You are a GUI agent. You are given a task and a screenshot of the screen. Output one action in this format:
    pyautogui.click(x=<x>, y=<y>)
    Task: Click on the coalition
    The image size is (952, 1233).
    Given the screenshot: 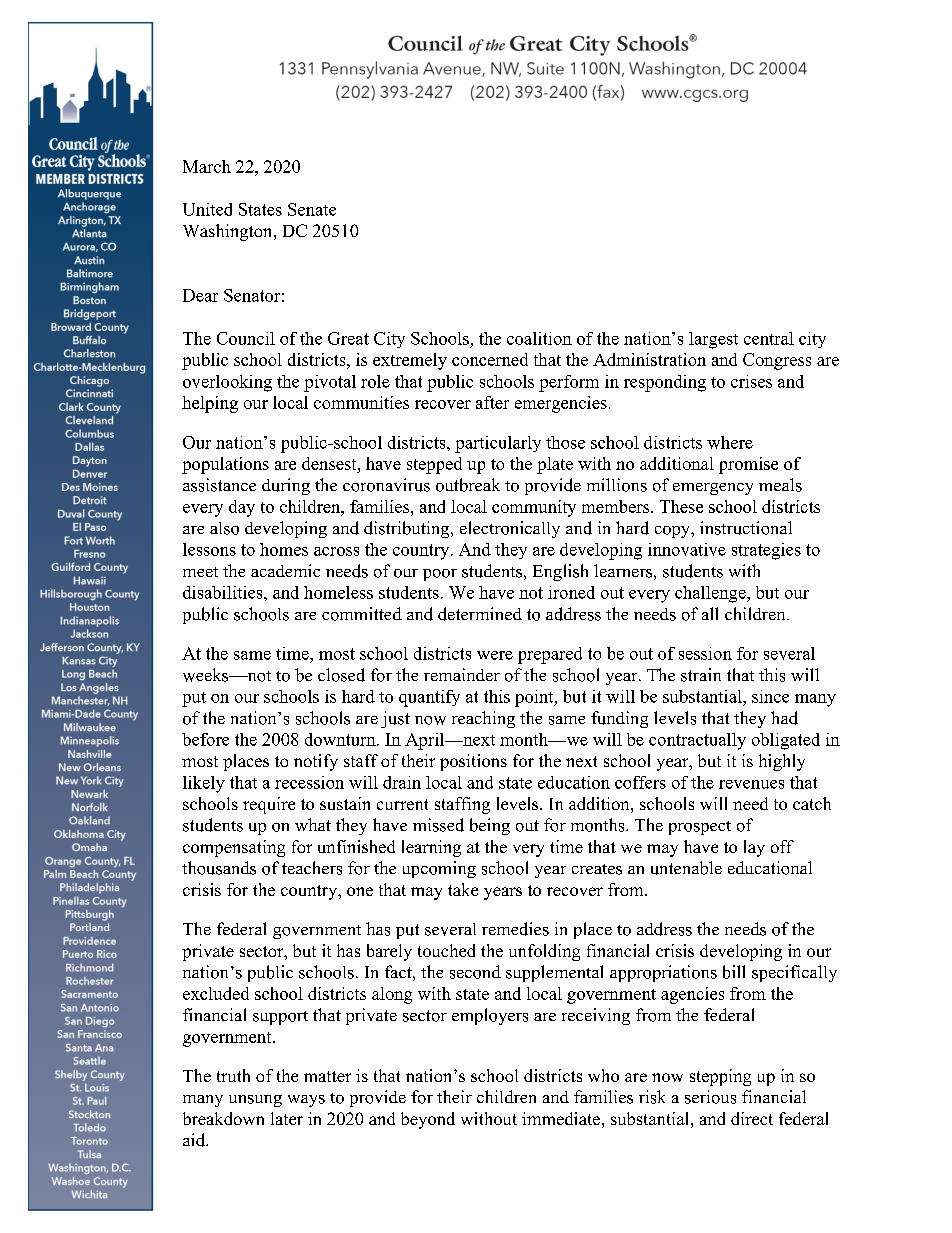 What is the action you would take?
    pyautogui.click(x=539, y=338)
